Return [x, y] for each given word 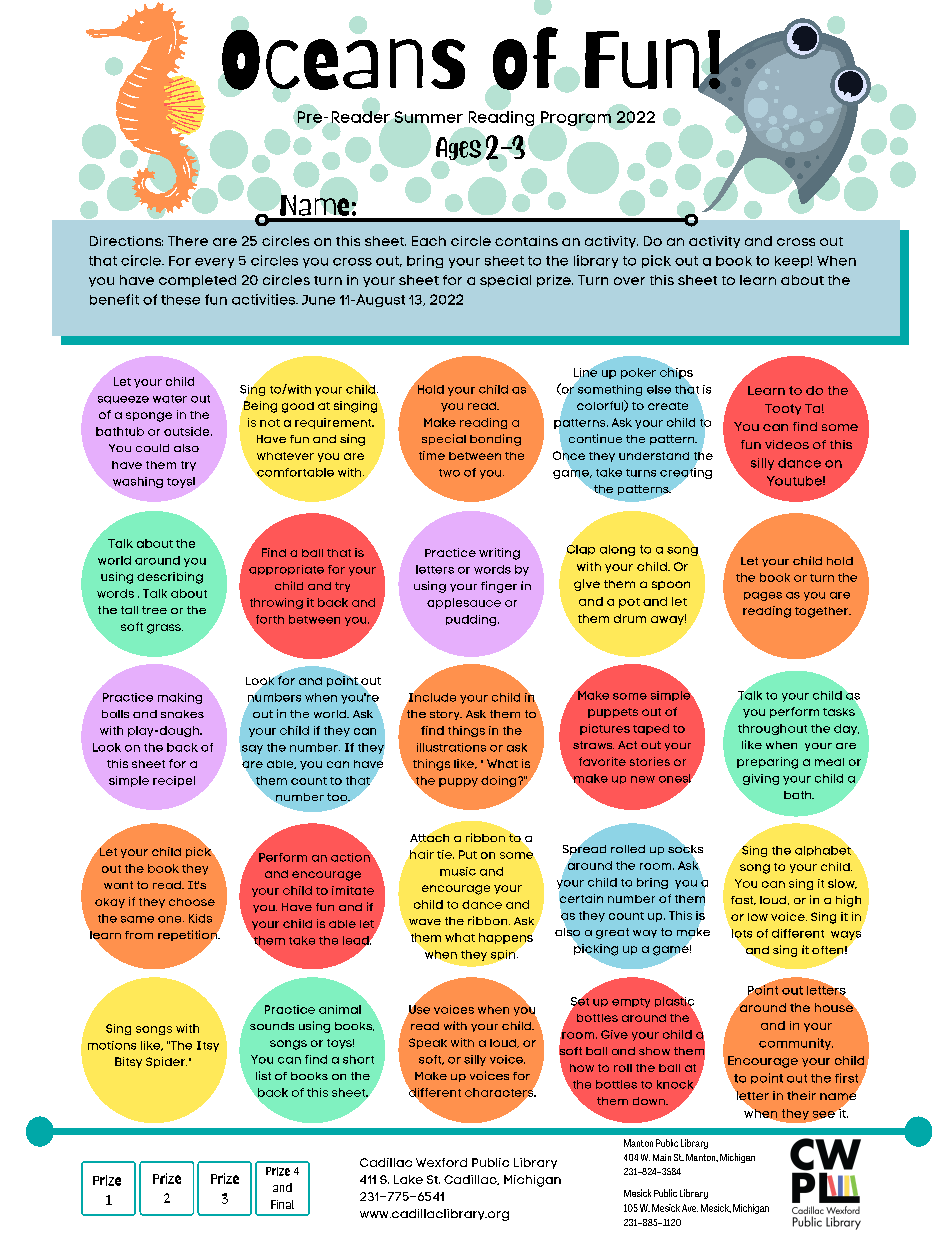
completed [197, 281]
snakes [182, 714]
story [446, 715]
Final [282, 1204]
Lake [408, 1179]
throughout [772, 729]
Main [662, 1157]
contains [526, 241]
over [629, 281]
